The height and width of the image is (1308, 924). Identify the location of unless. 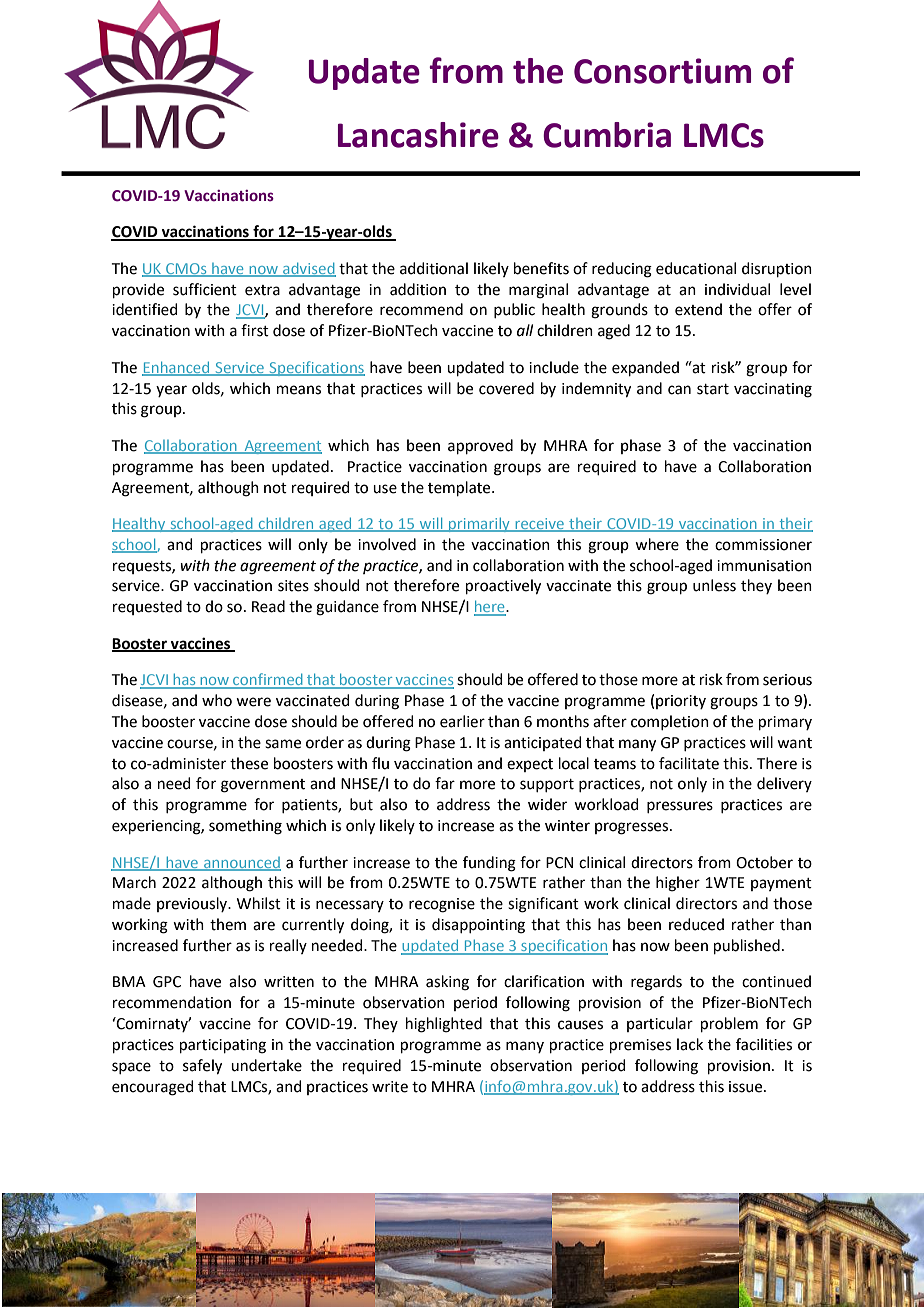
(714, 585).
